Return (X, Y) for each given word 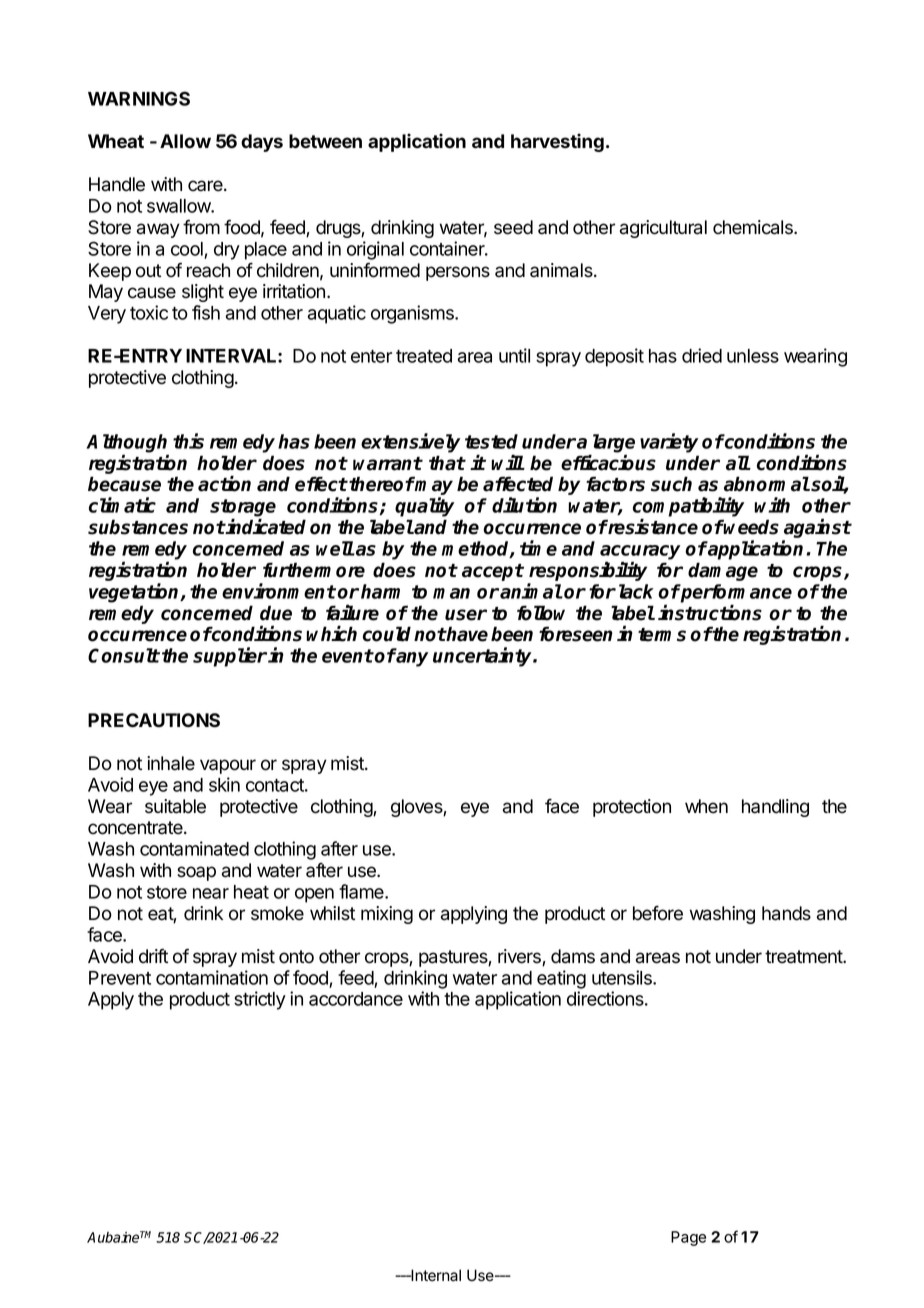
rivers (520, 957)
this (188, 441)
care (206, 186)
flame (362, 891)
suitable (175, 806)
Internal (435, 1275)
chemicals (754, 227)
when (706, 806)
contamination (212, 977)
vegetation (135, 593)
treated (424, 356)
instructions (710, 612)
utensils (623, 977)
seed (513, 227)
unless (753, 356)
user (466, 615)
